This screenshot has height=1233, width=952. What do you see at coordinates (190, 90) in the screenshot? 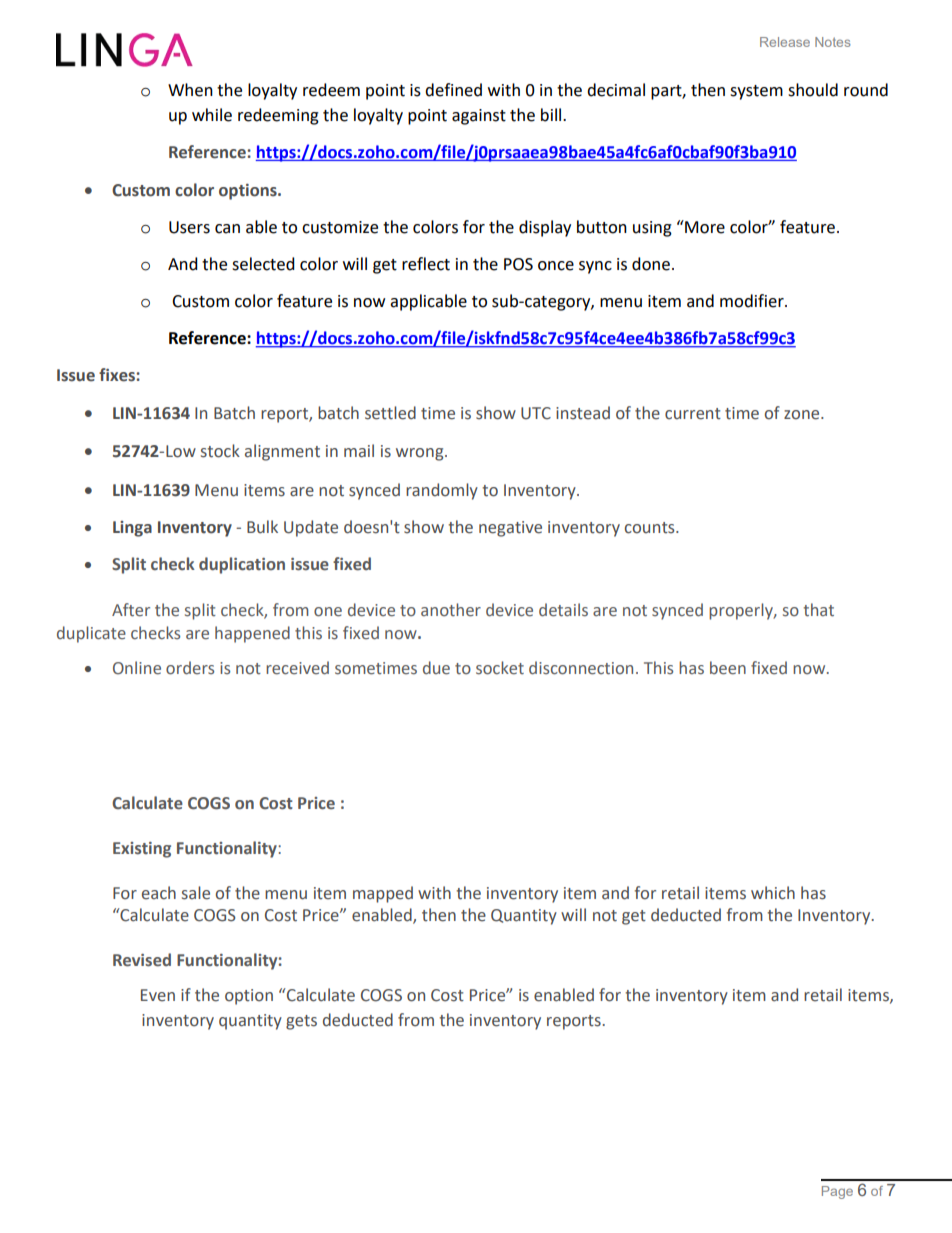
I see `When` at bounding box center [190, 90].
